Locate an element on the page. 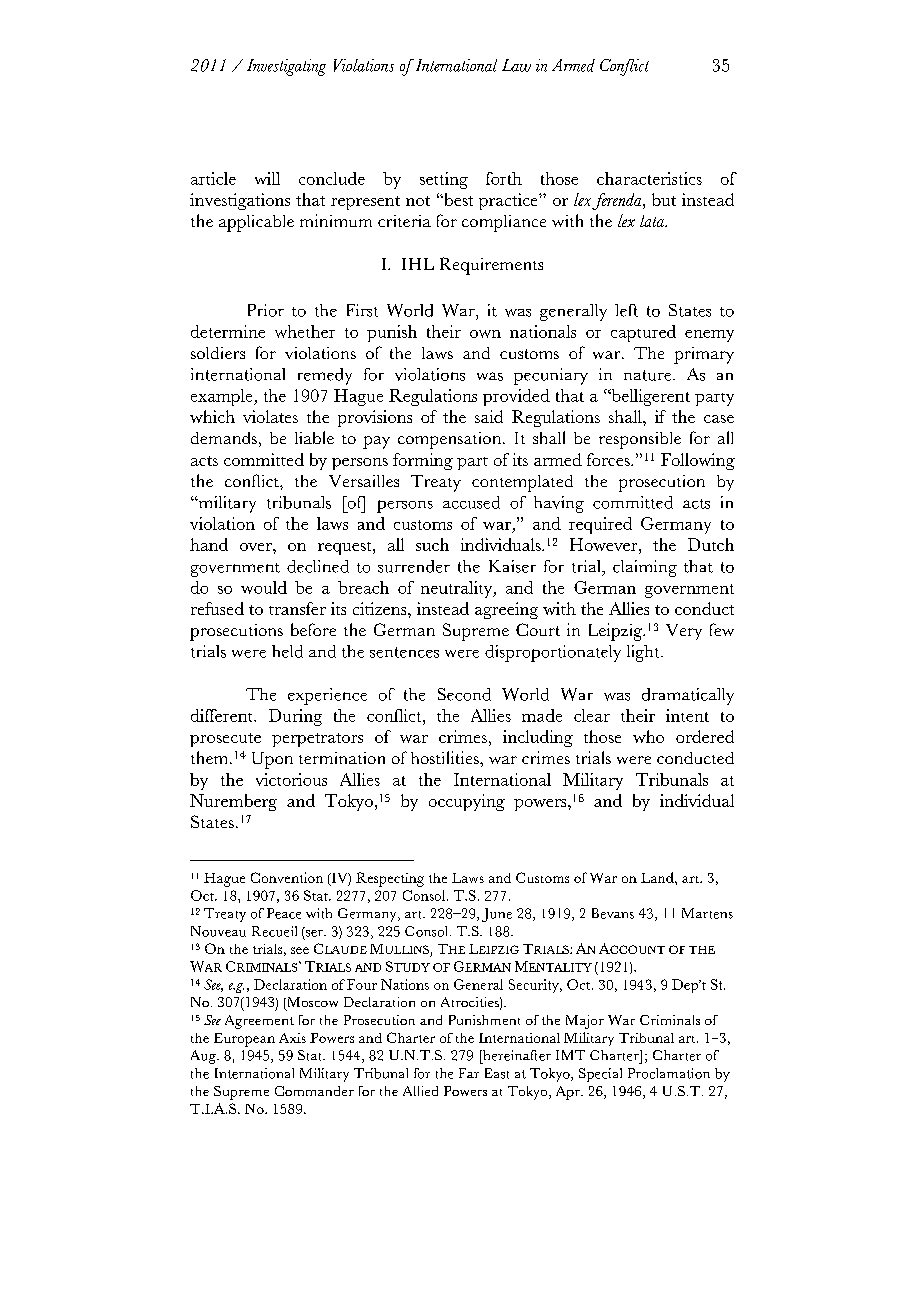 Image resolution: width=924 pixels, height=1308 pixels. hostilities is located at coordinates (446, 757).
